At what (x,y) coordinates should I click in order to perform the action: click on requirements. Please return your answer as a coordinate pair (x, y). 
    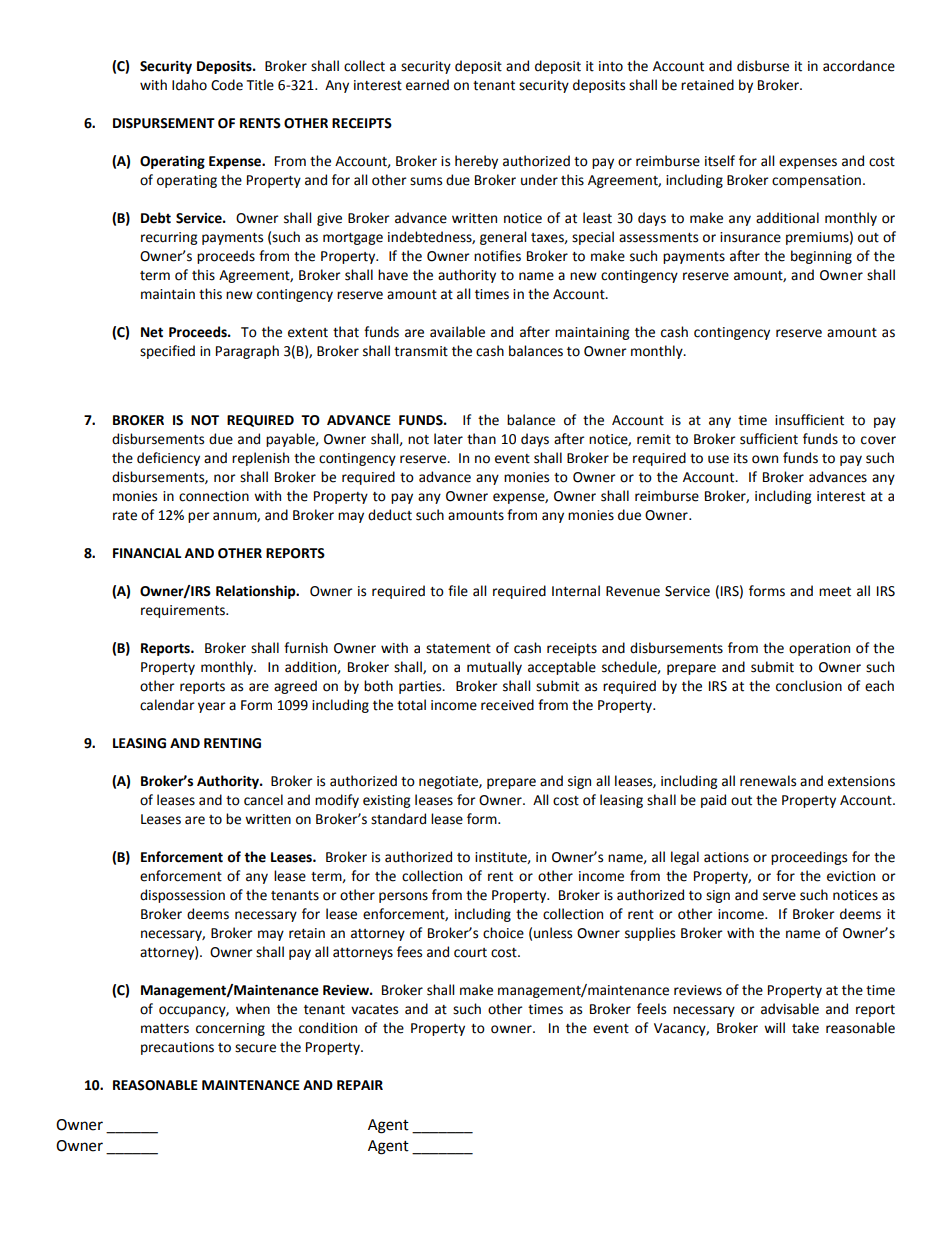
    Looking at the image, I should click on (184, 611).
